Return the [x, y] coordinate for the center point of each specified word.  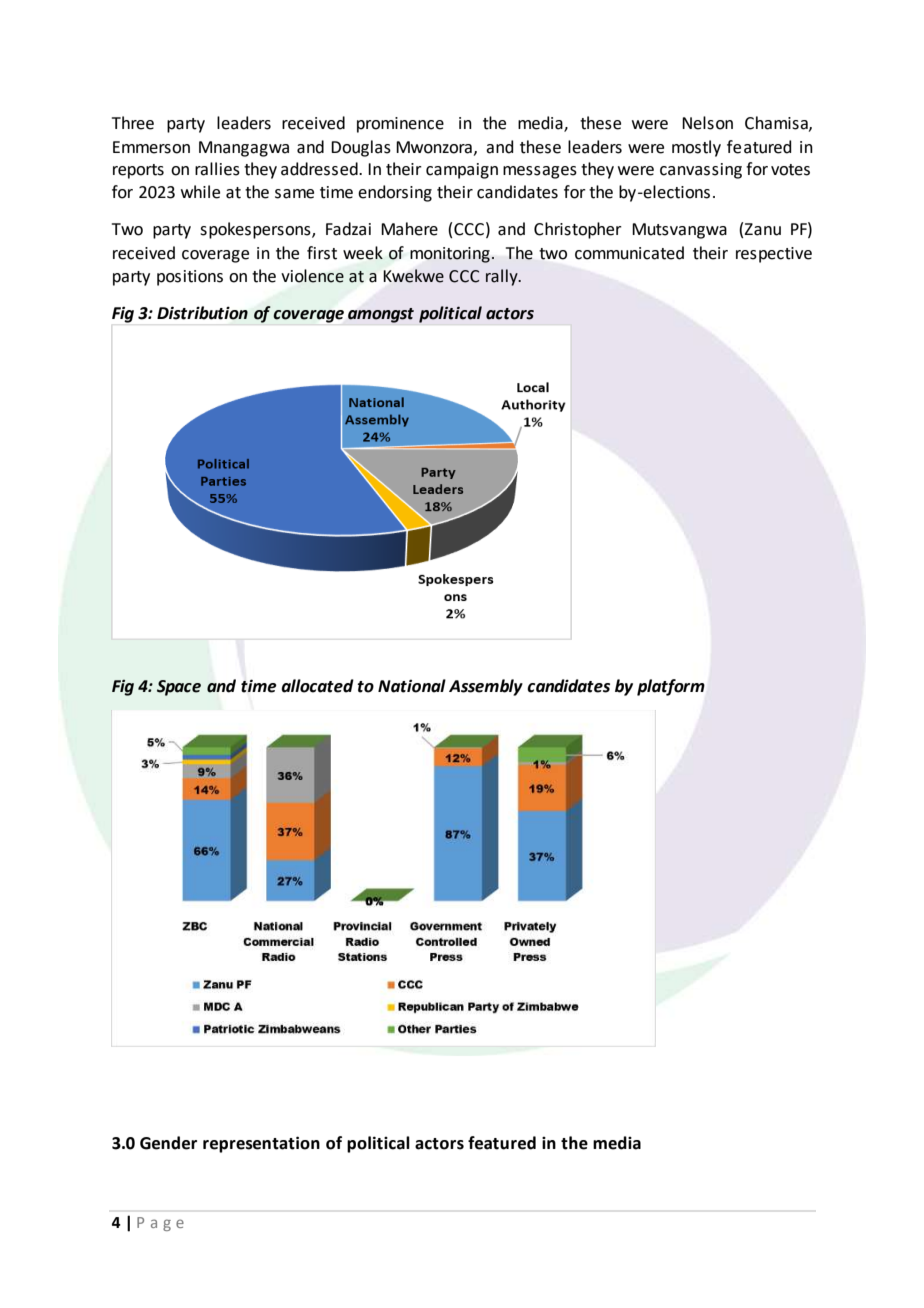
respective [774, 255]
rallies [217, 169]
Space [179, 688]
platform [671, 687]
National [412, 686]
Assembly [486, 687]
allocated [317, 686]
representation [261, 1144]
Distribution [202, 313]
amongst [381, 315]
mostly [696, 148]
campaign [462, 171]
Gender [168, 1143]
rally [503, 277]
